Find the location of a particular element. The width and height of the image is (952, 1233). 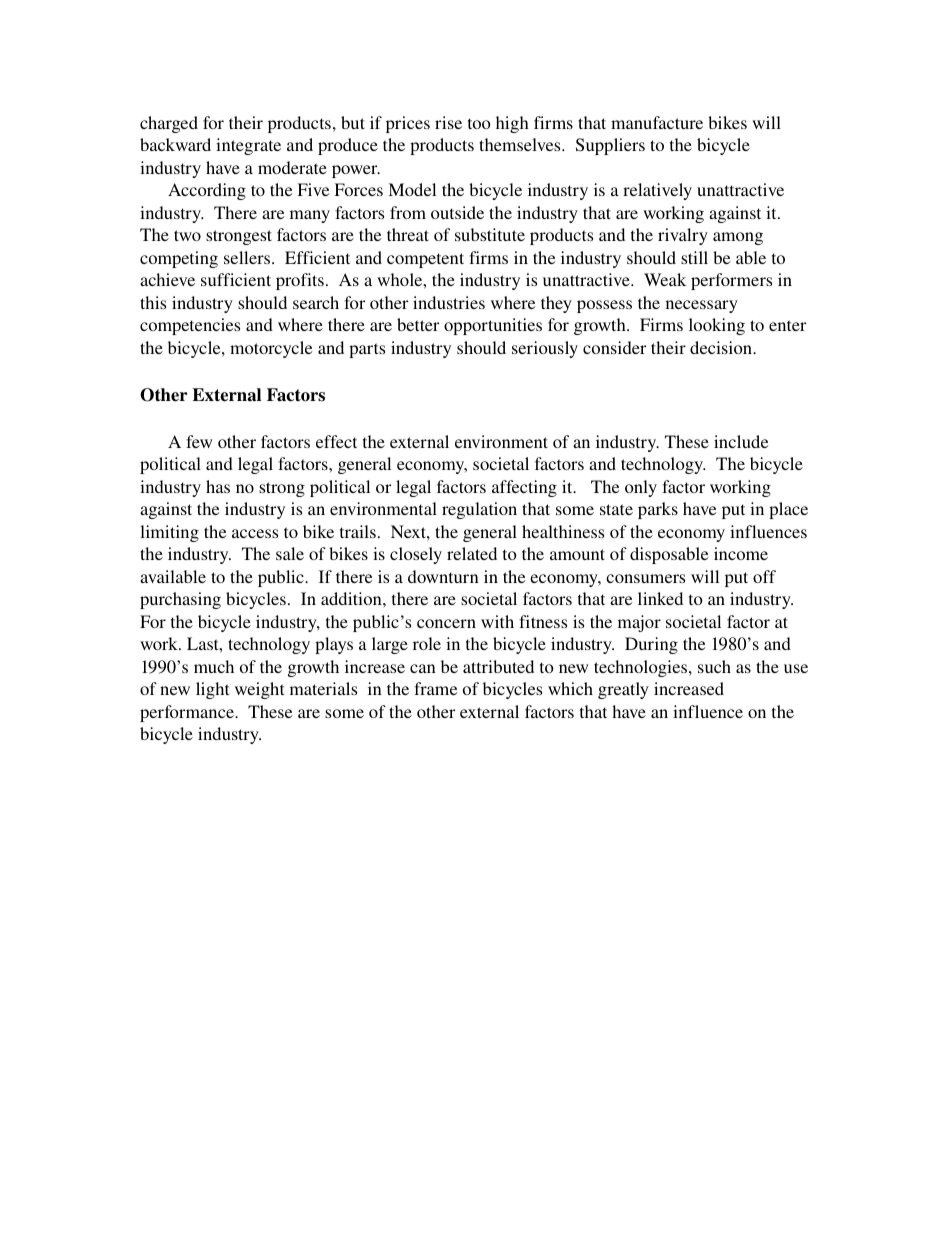

include is located at coordinates (741, 441).
